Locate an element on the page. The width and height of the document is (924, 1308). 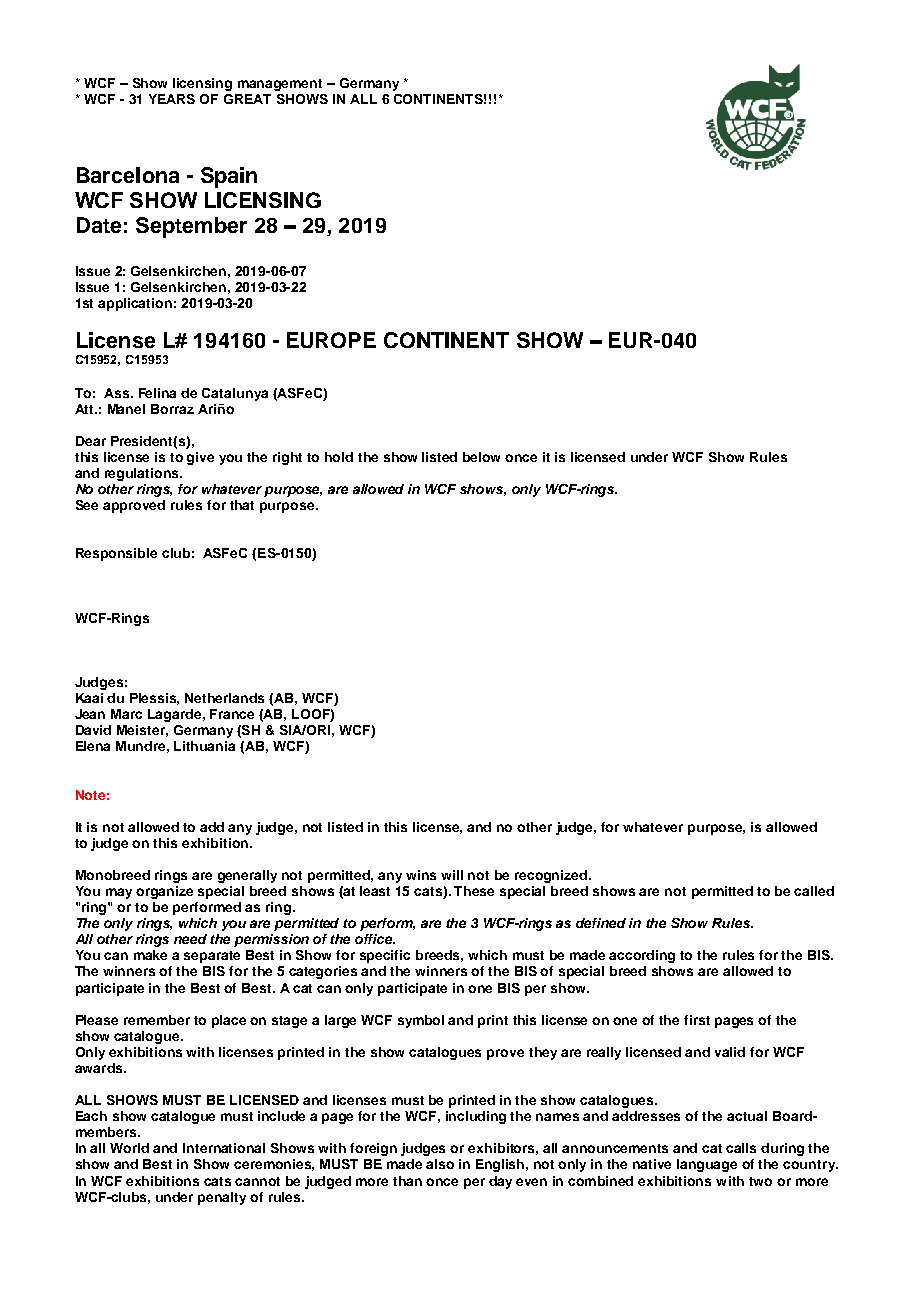
called is located at coordinates (814, 891).
